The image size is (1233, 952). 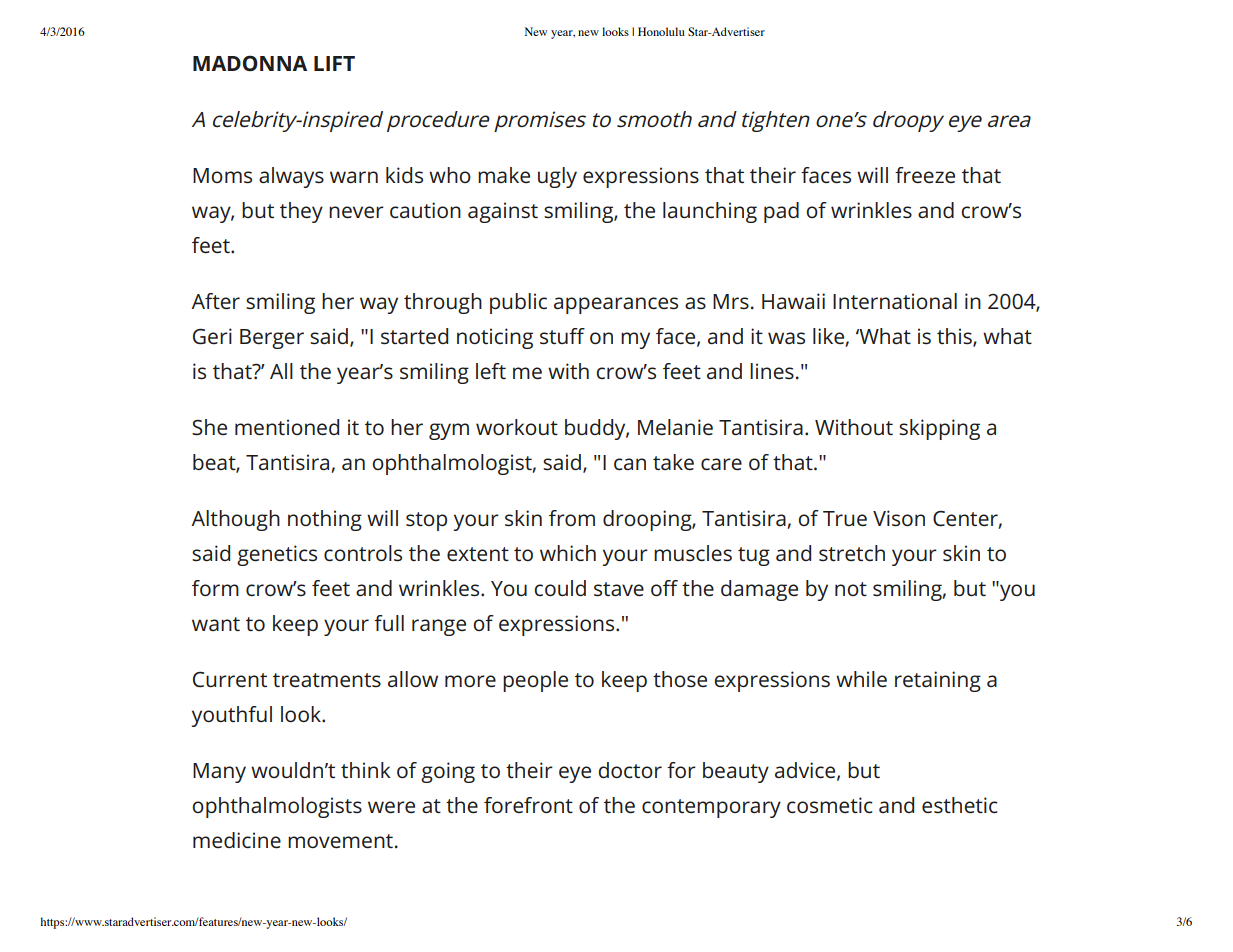 What do you see at coordinates (287, 427) in the screenshot?
I see `mentioned` at bounding box center [287, 427].
